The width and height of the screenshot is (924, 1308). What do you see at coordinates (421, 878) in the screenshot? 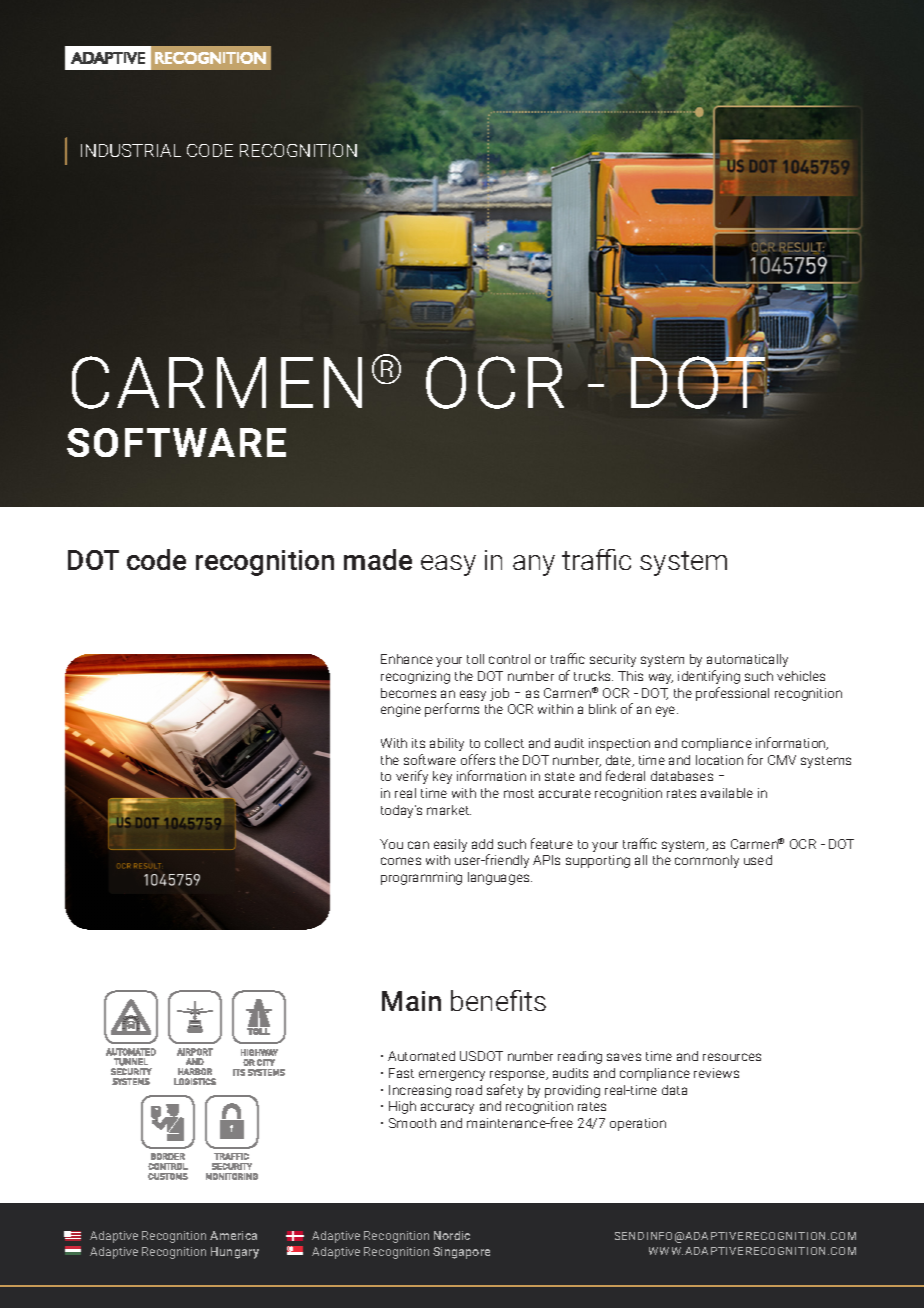
I see `programming` at bounding box center [421, 878].
